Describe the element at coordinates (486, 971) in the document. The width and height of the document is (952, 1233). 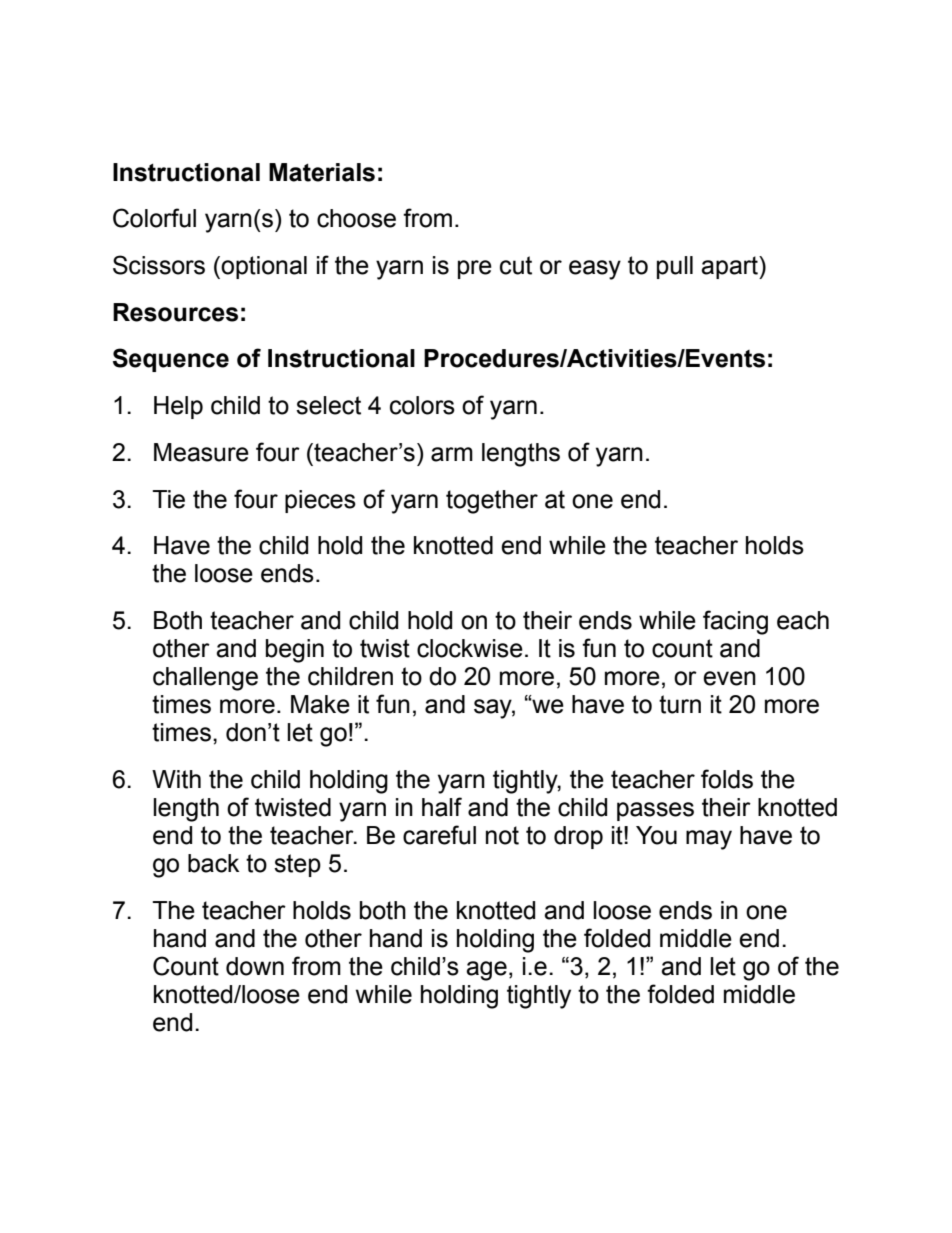
I see `age` at that location.
